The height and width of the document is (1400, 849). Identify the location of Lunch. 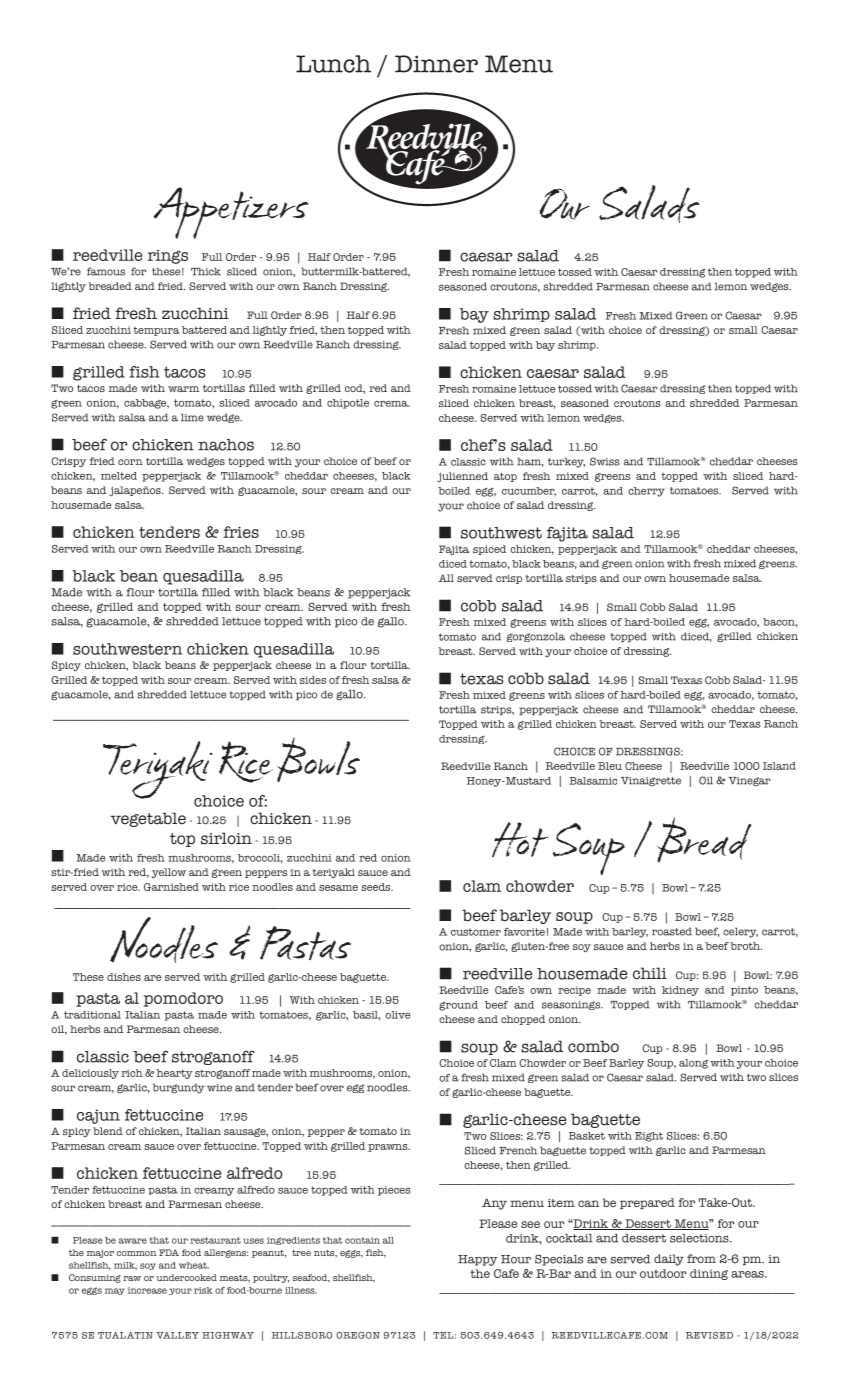
(333, 64).
